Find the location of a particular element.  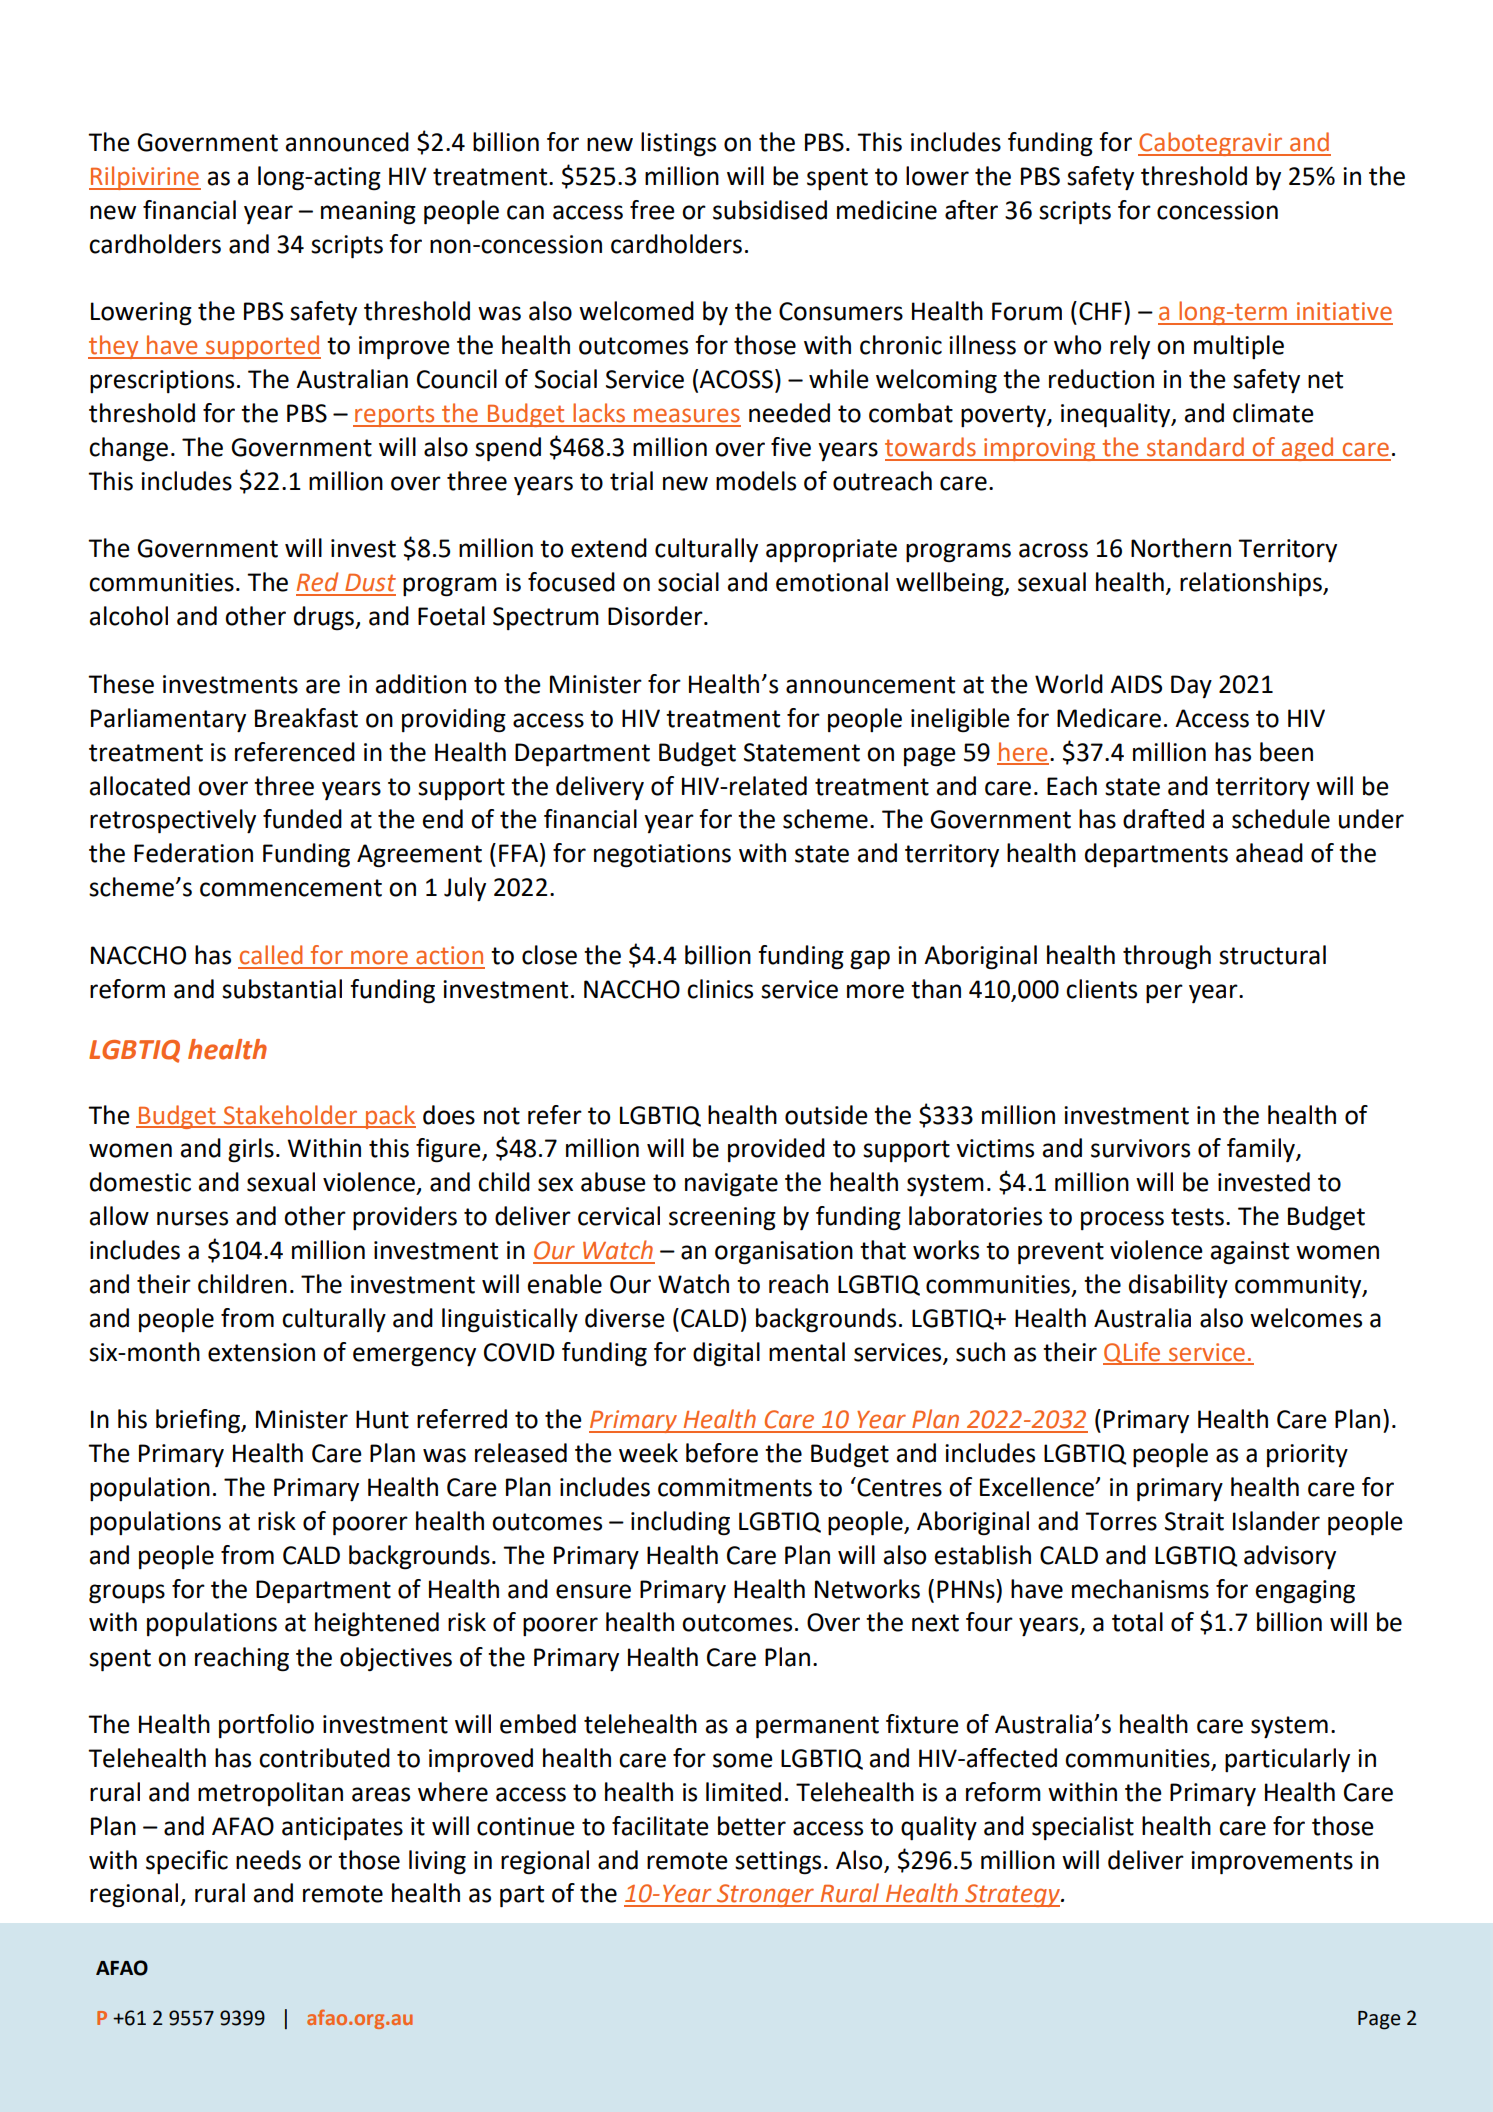

CHF is located at coordinates (1100, 311).
